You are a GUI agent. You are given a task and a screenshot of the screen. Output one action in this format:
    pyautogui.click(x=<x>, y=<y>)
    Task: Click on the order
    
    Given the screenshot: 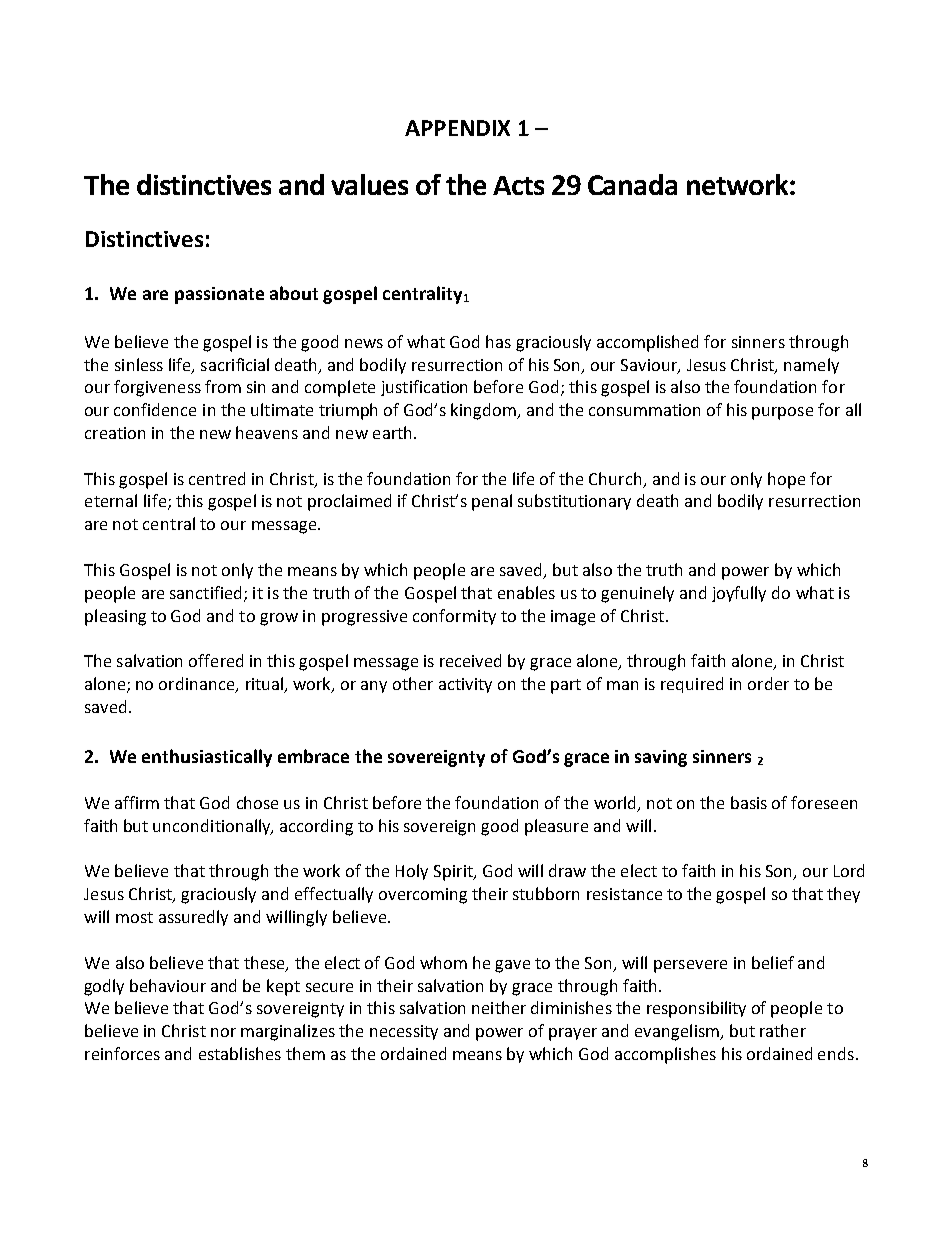 What is the action you would take?
    pyautogui.click(x=768, y=683)
